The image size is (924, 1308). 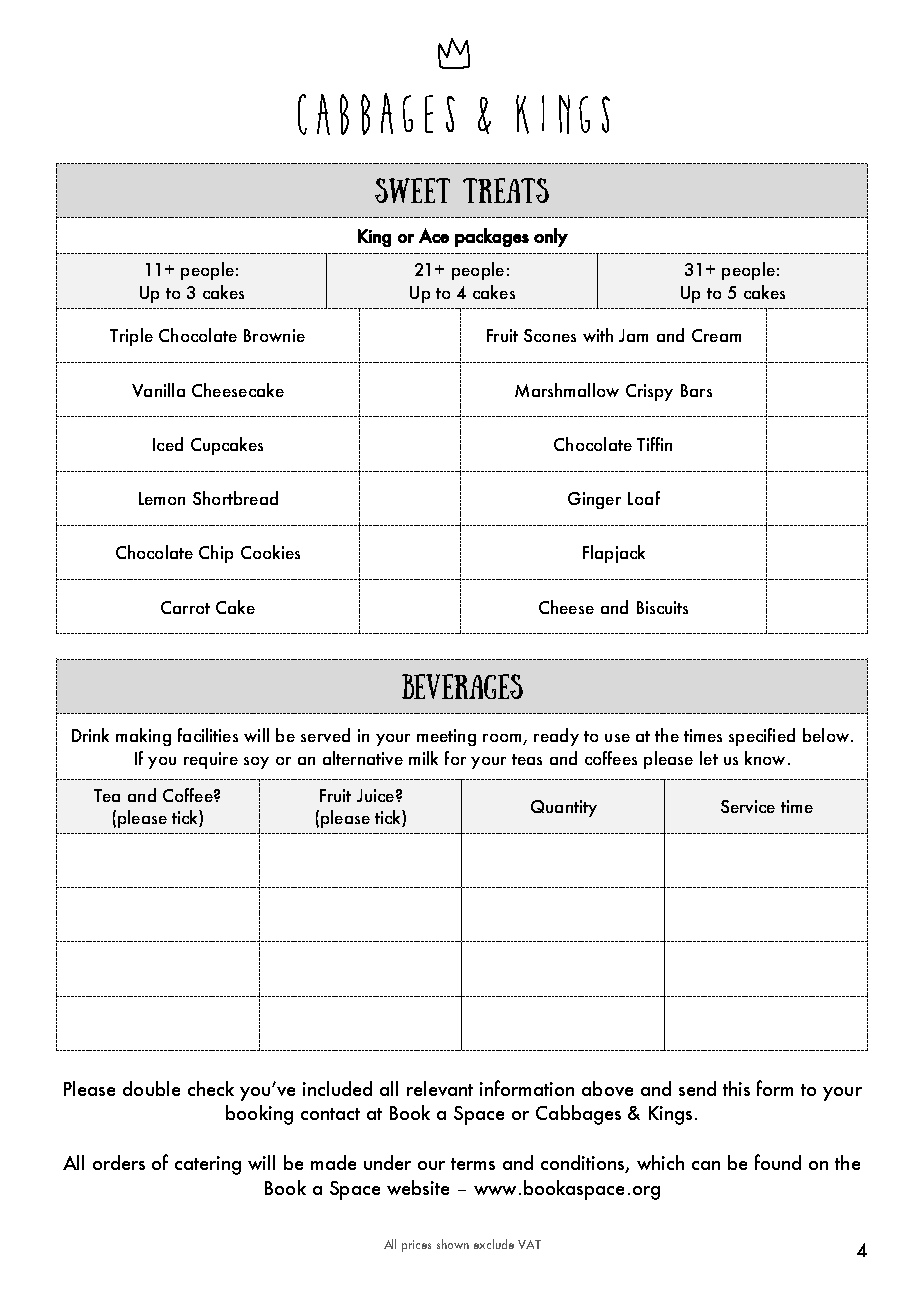 I want to click on catering, so click(x=208, y=1165).
